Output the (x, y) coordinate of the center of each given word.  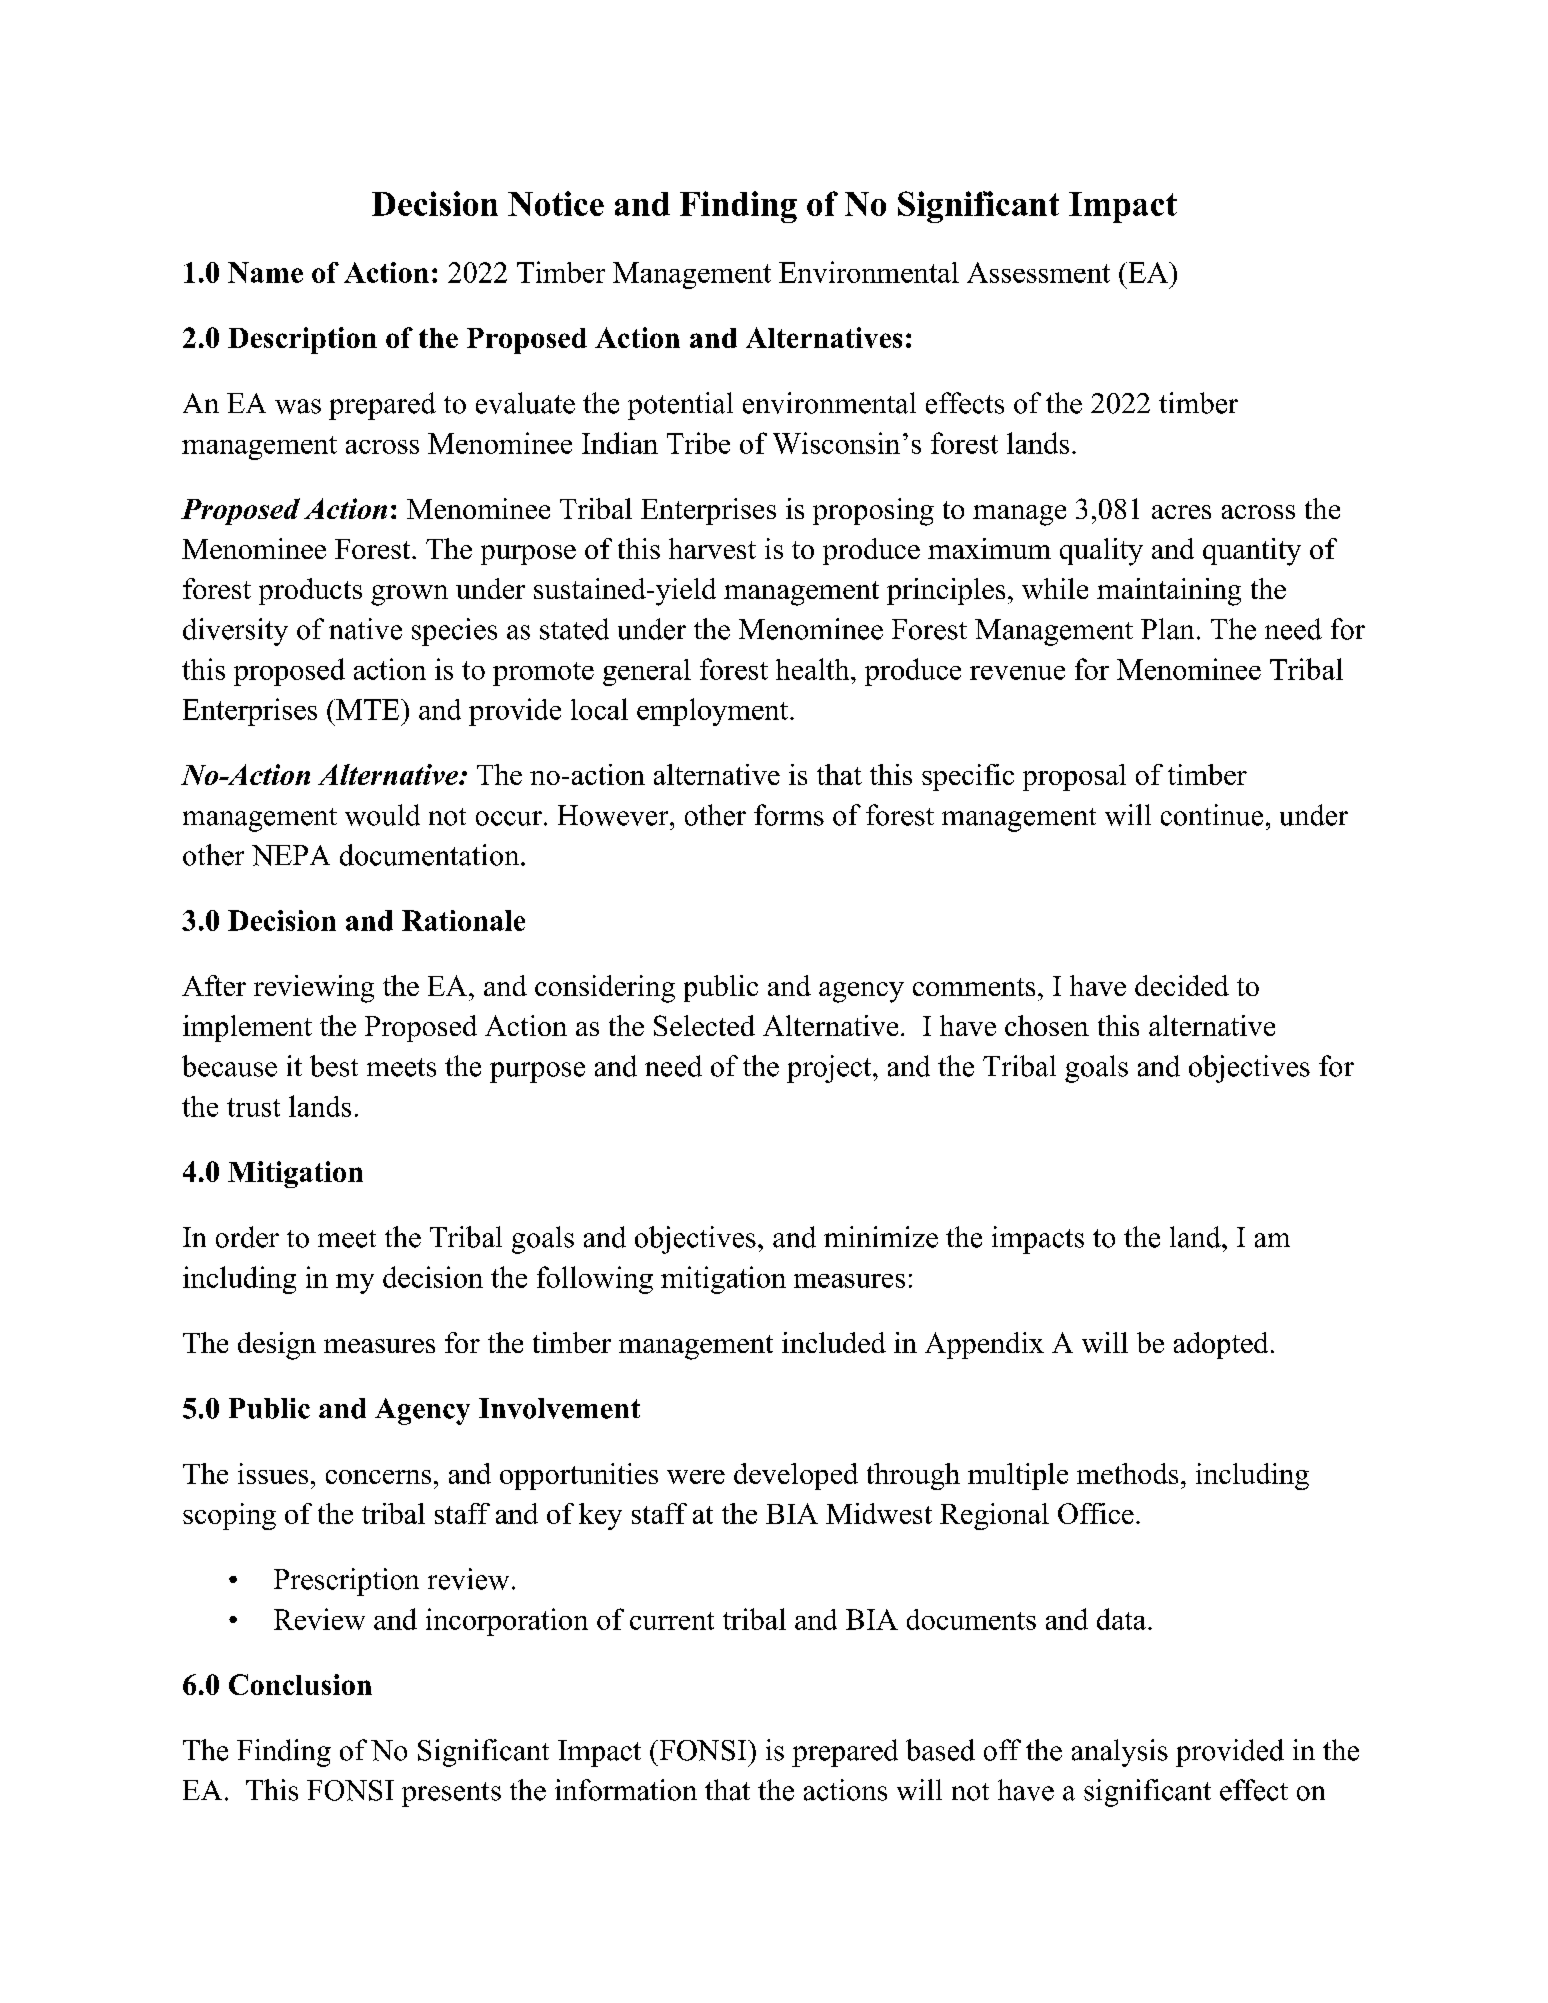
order (247, 1237)
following (595, 1280)
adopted (1221, 1345)
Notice (556, 203)
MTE (368, 709)
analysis (1120, 1753)
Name (265, 272)
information (626, 1790)
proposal (1074, 777)
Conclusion (300, 1684)
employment (712, 712)
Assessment (1038, 272)
